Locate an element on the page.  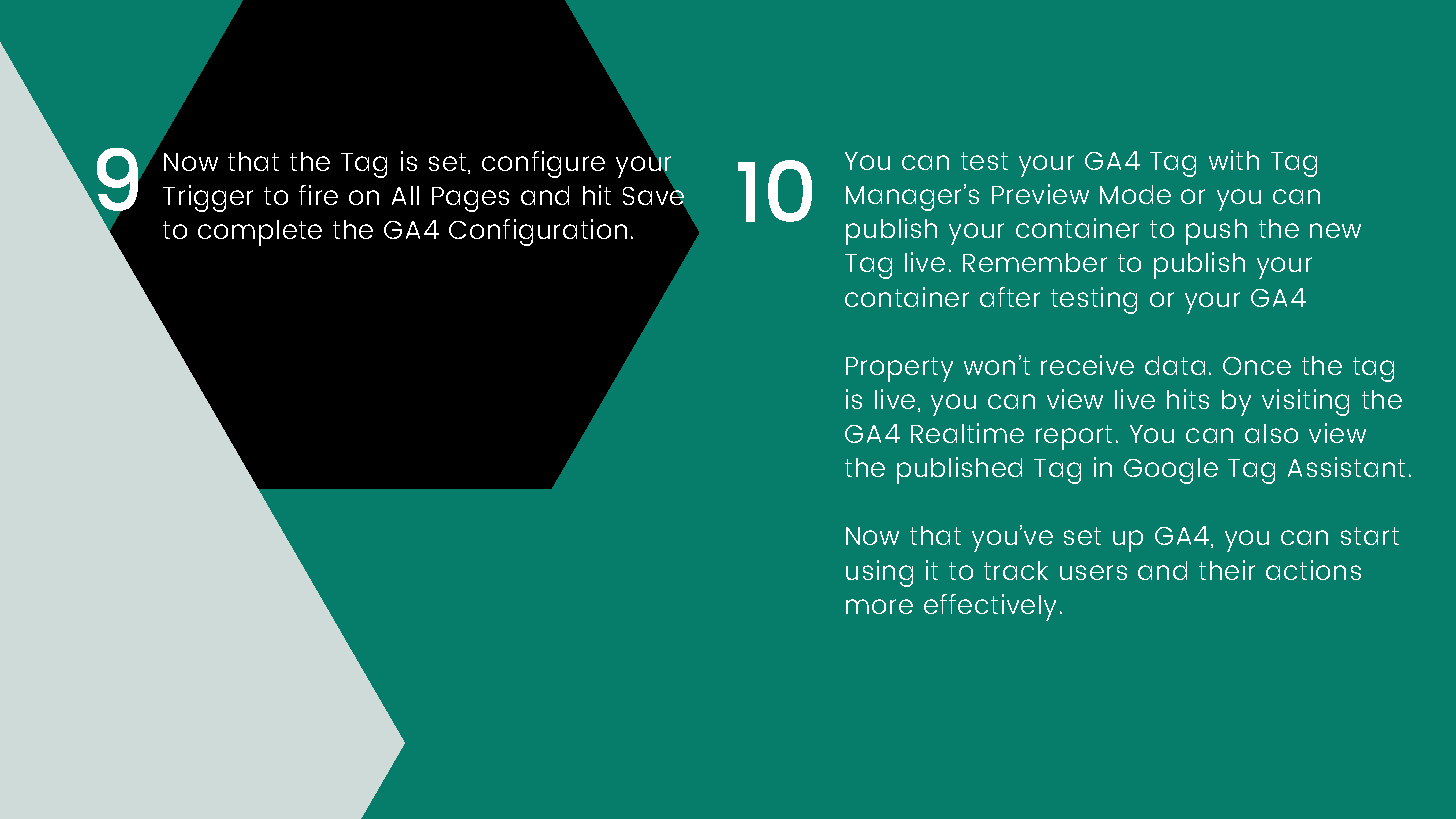
with is located at coordinates (1234, 160).
